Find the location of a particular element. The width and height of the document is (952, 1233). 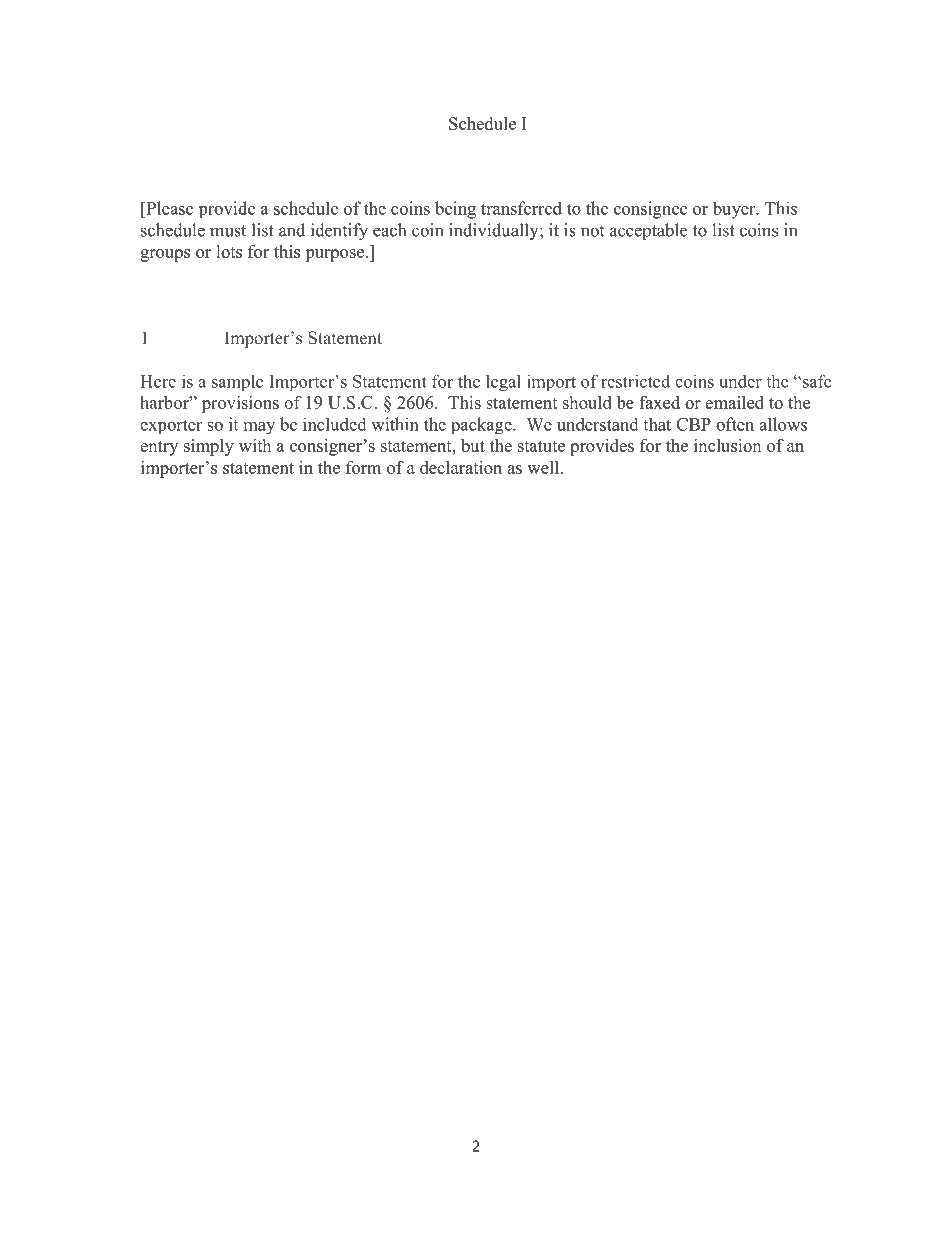

legal is located at coordinates (503, 383).
